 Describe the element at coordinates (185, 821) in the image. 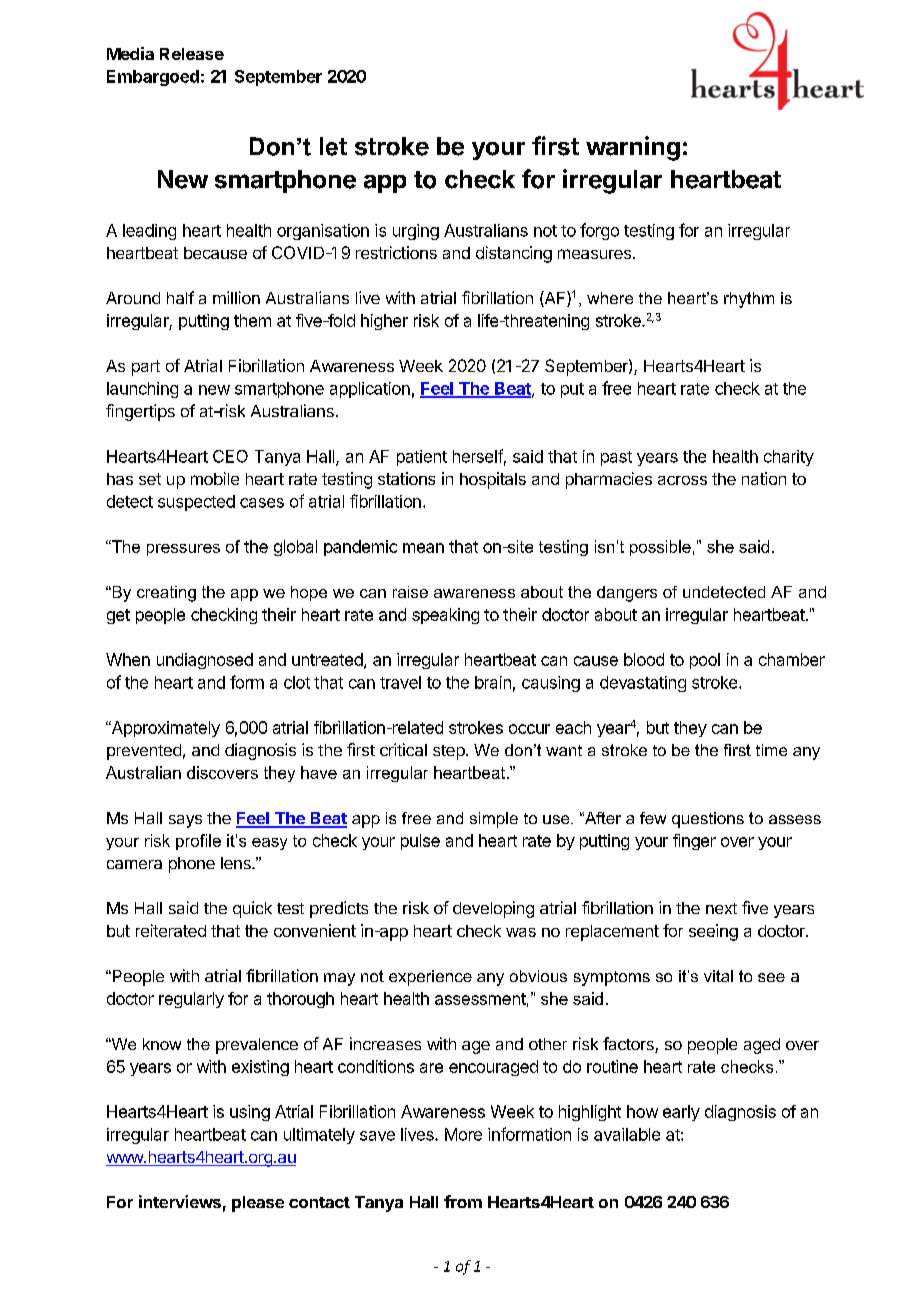

I see `says` at that location.
